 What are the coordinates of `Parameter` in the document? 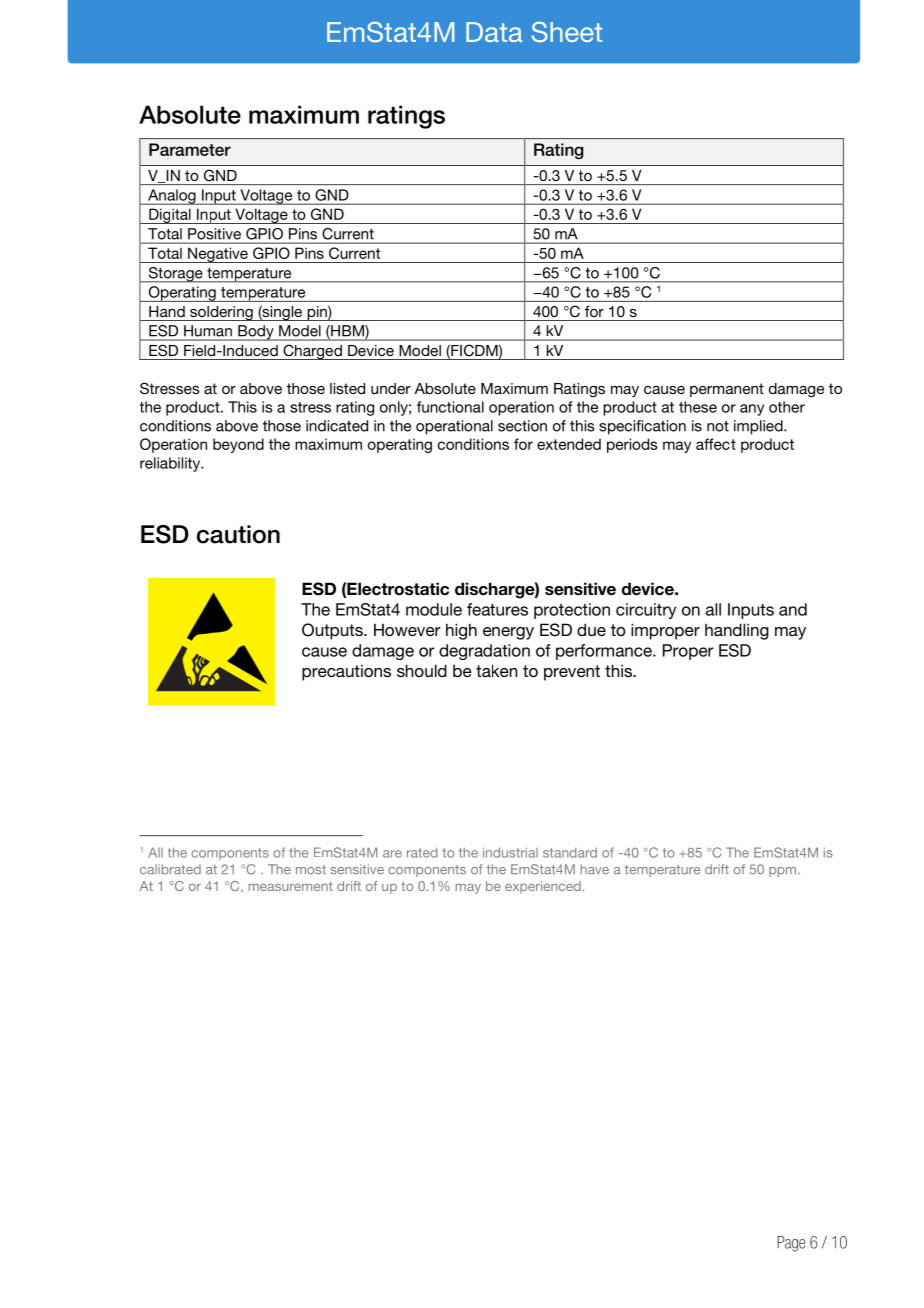 It's located at (190, 149).
